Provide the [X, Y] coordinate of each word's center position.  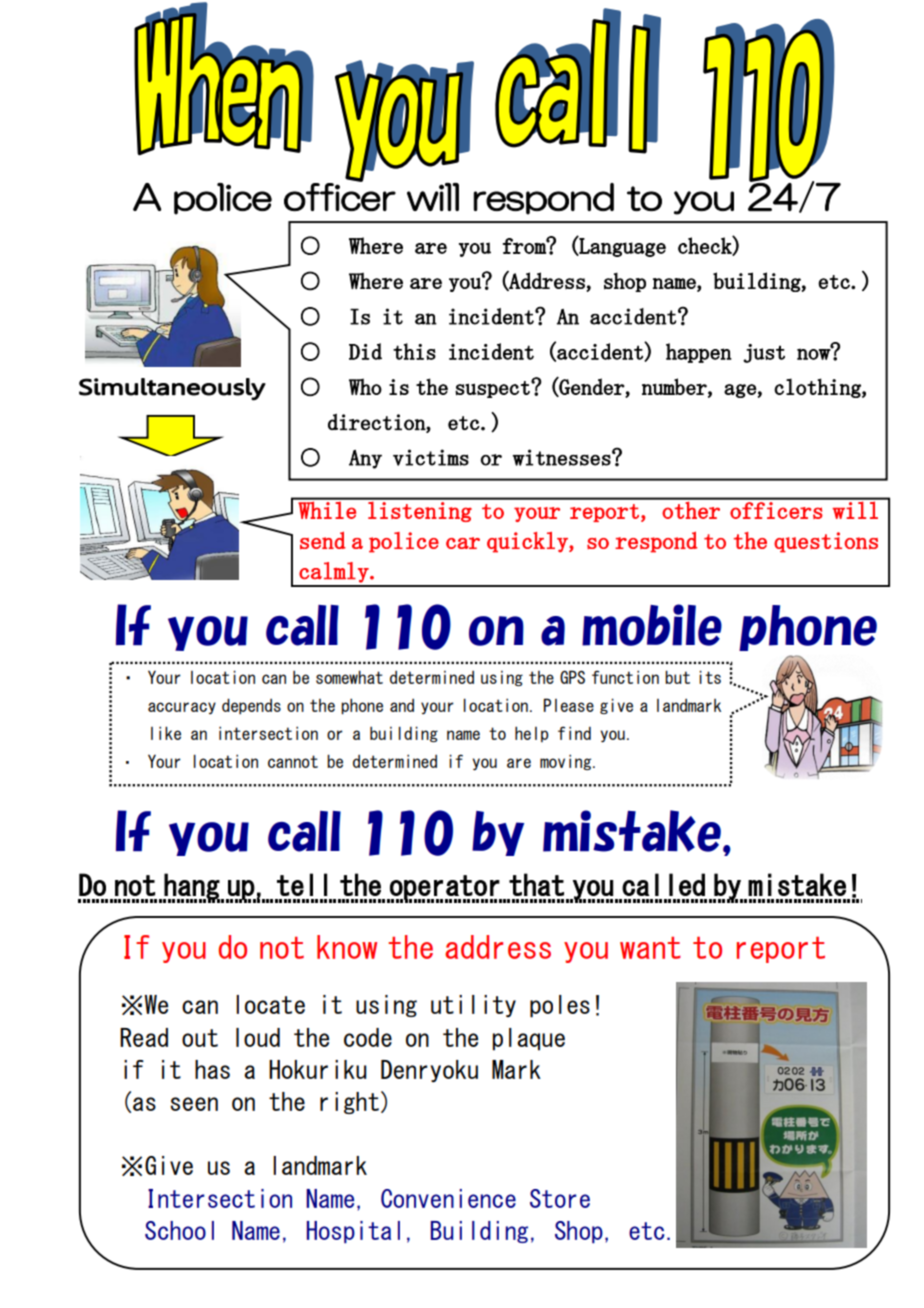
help [532, 734]
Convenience [448, 1198]
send [323, 540]
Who [365, 386]
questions [826, 542]
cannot [293, 761]
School [179, 1230]
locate [270, 1004]
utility [473, 1006]
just [764, 353]
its [710, 677]
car [463, 543]
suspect [493, 389]
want [650, 947]
